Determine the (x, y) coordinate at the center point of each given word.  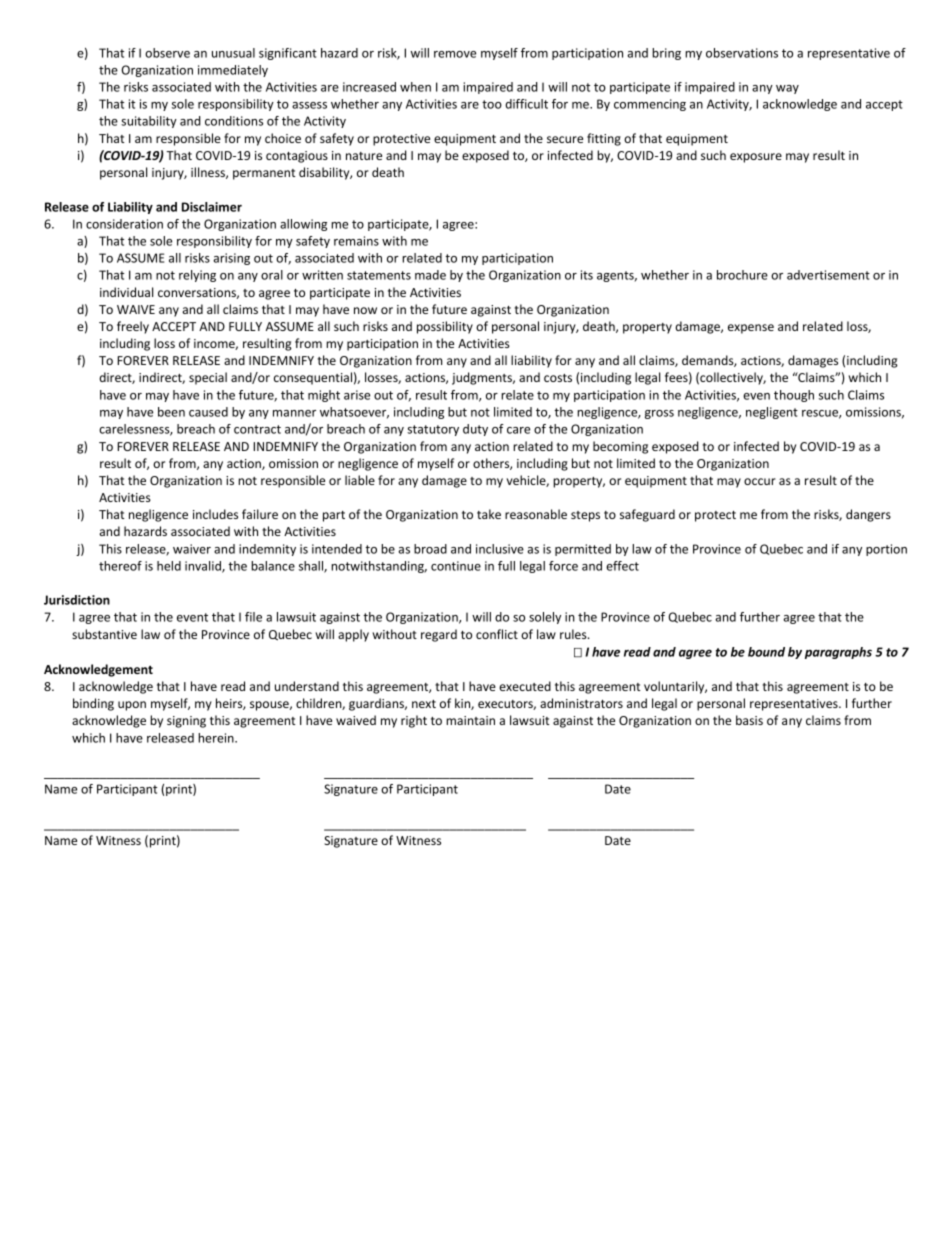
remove (455, 54)
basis (749, 720)
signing (186, 722)
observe (167, 53)
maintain (470, 720)
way (787, 89)
